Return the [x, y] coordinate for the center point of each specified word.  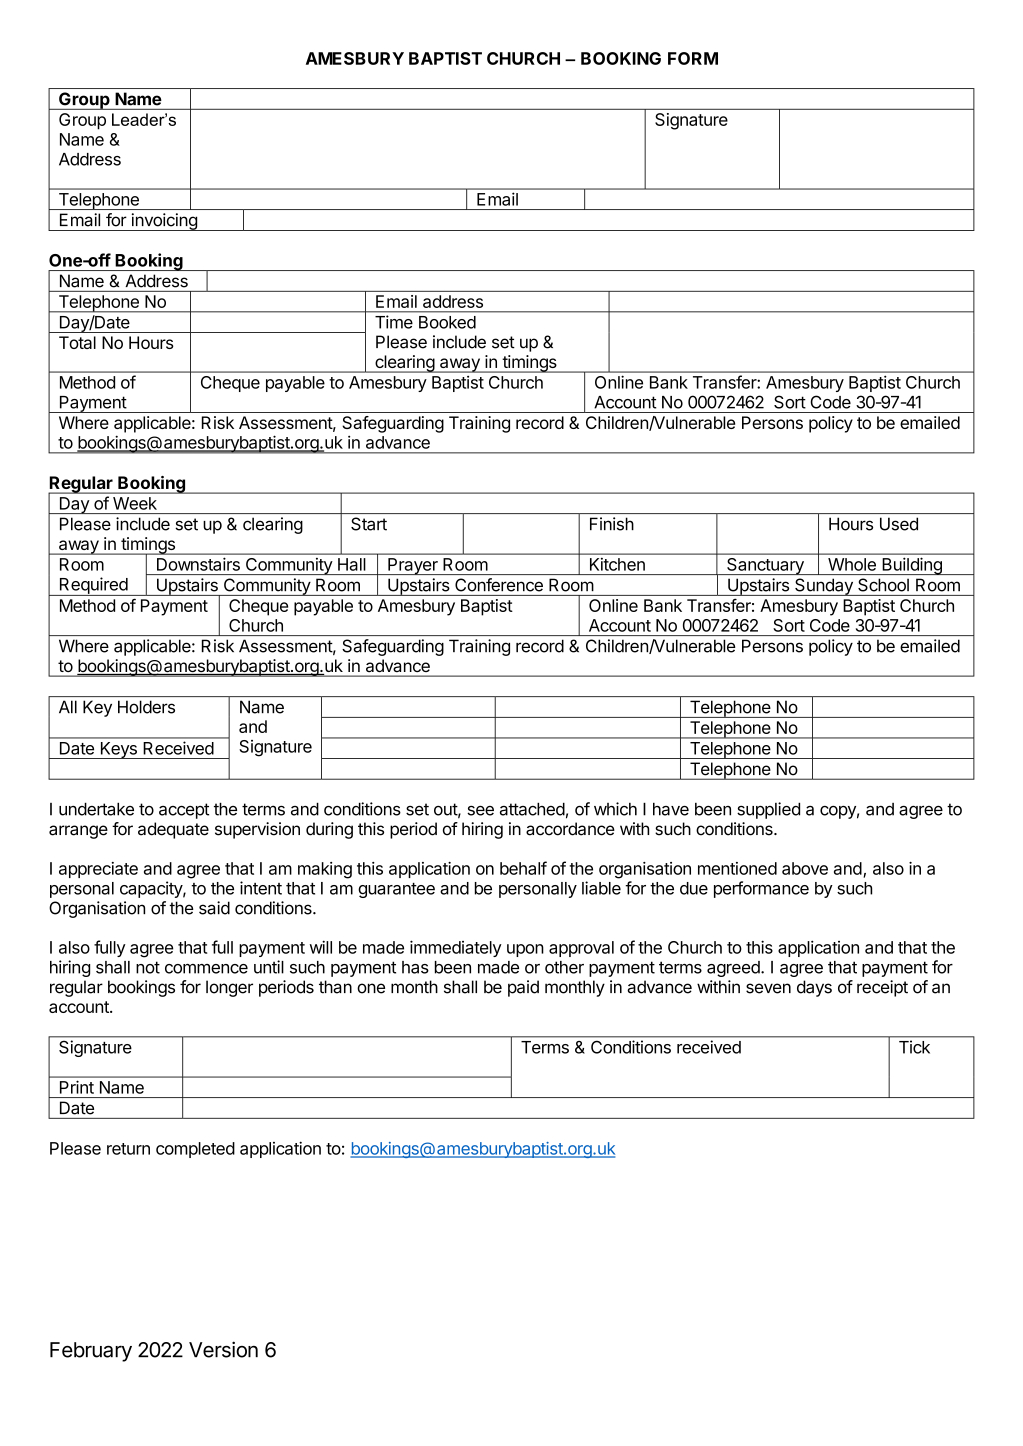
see [480, 811]
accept [184, 811]
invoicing [164, 222]
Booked [447, 322]
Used [899, 524]
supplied [768, 810]
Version [223, 1349]
